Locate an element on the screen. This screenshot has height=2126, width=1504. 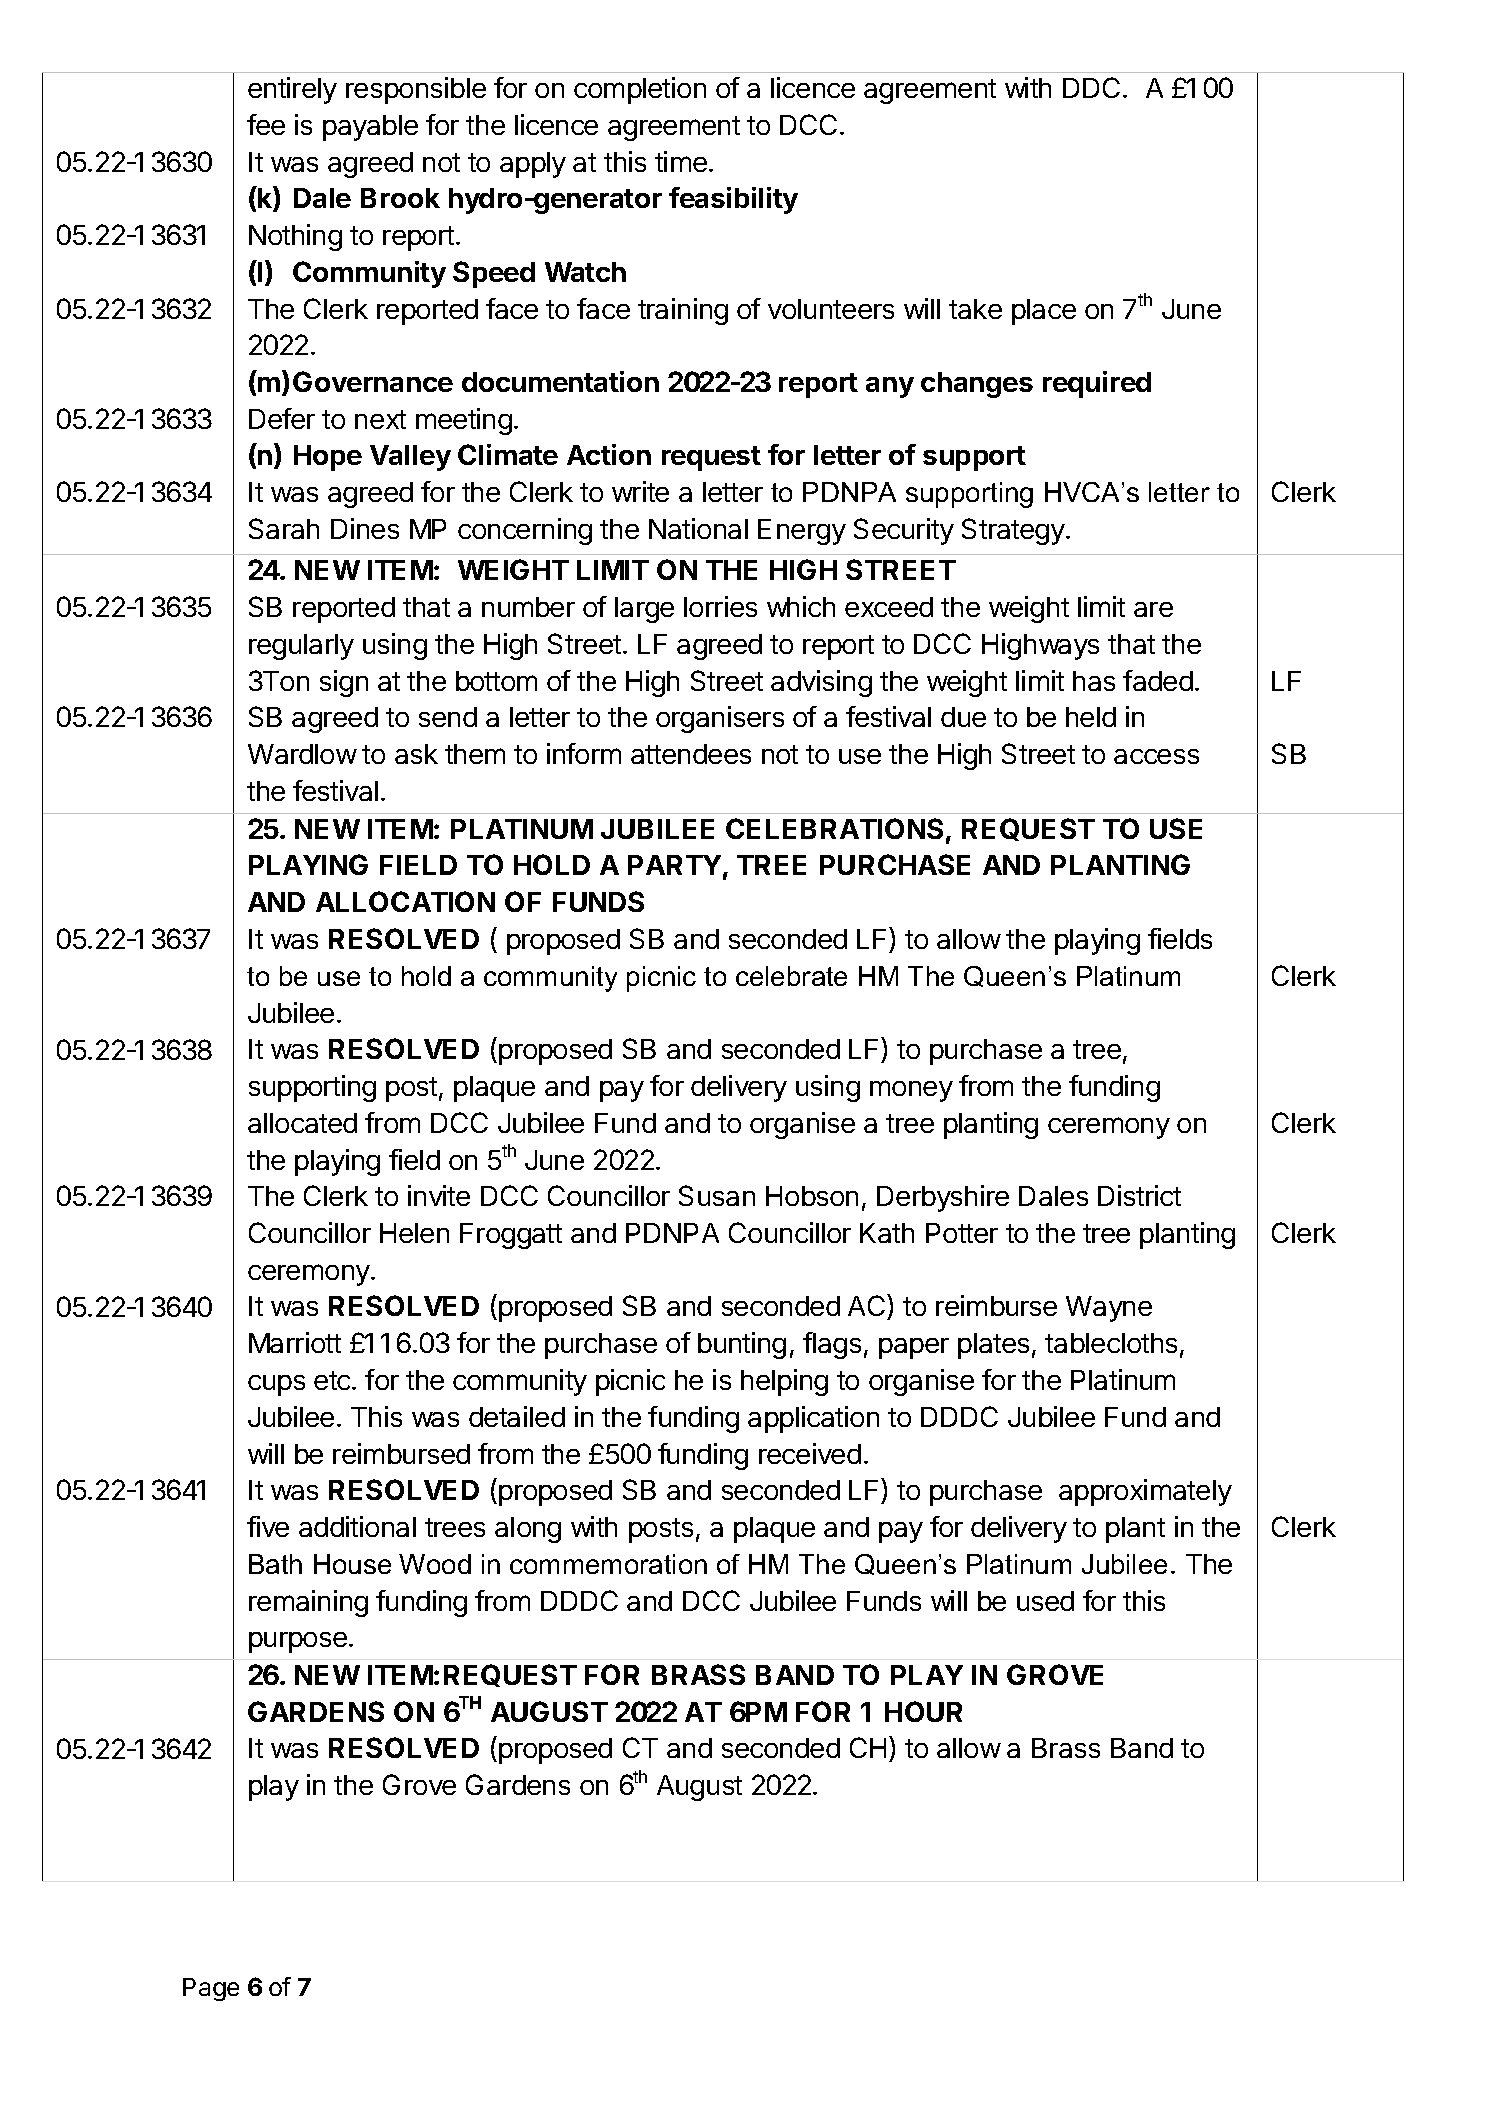
commemoration is located at coordinates (608, 1564).
